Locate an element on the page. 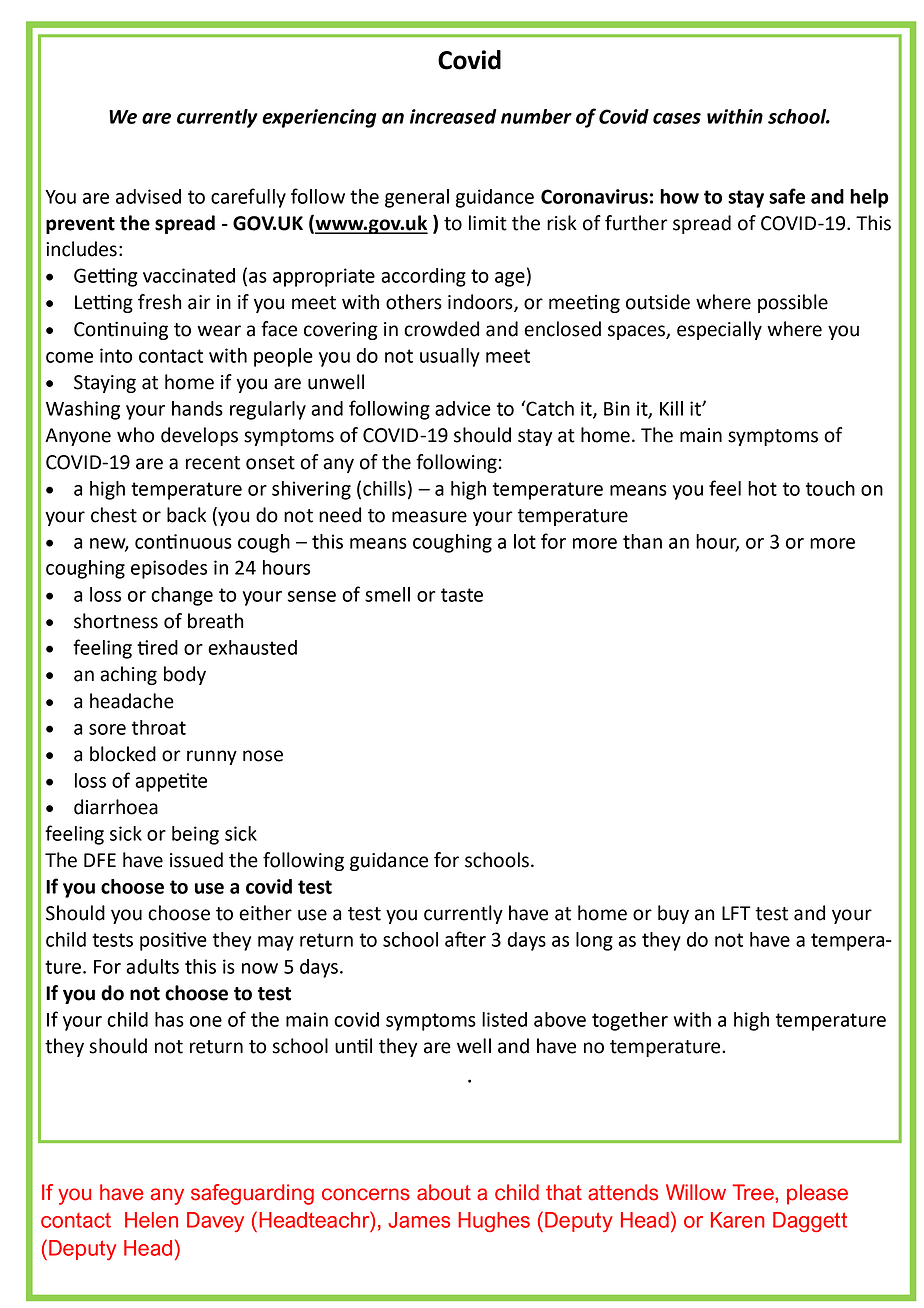 The height and width of the image is (1308, 924). Helen is located at coordinates (151, 1220).
